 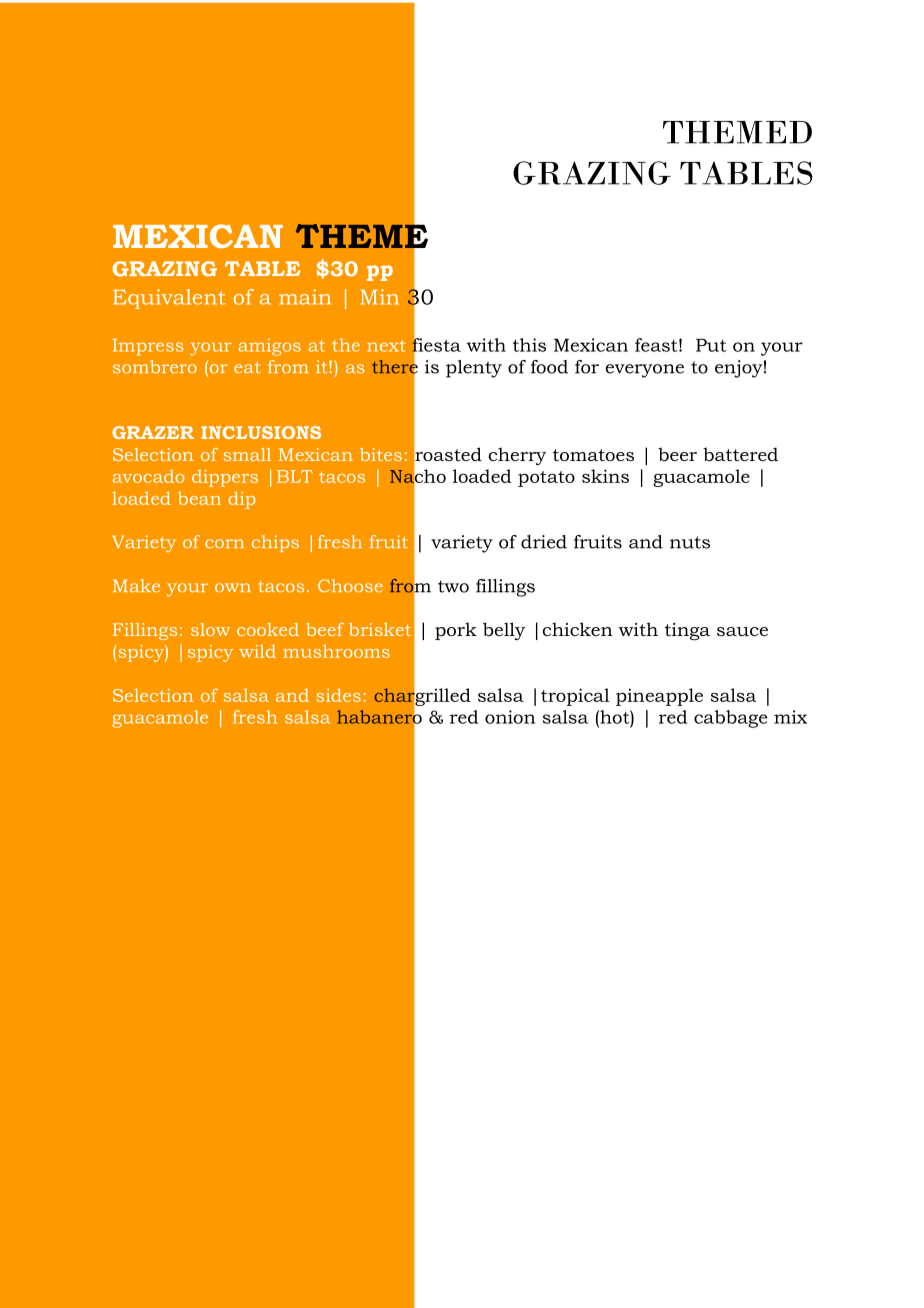 I want to click on Equivalent, so click(x=169, y=299).
